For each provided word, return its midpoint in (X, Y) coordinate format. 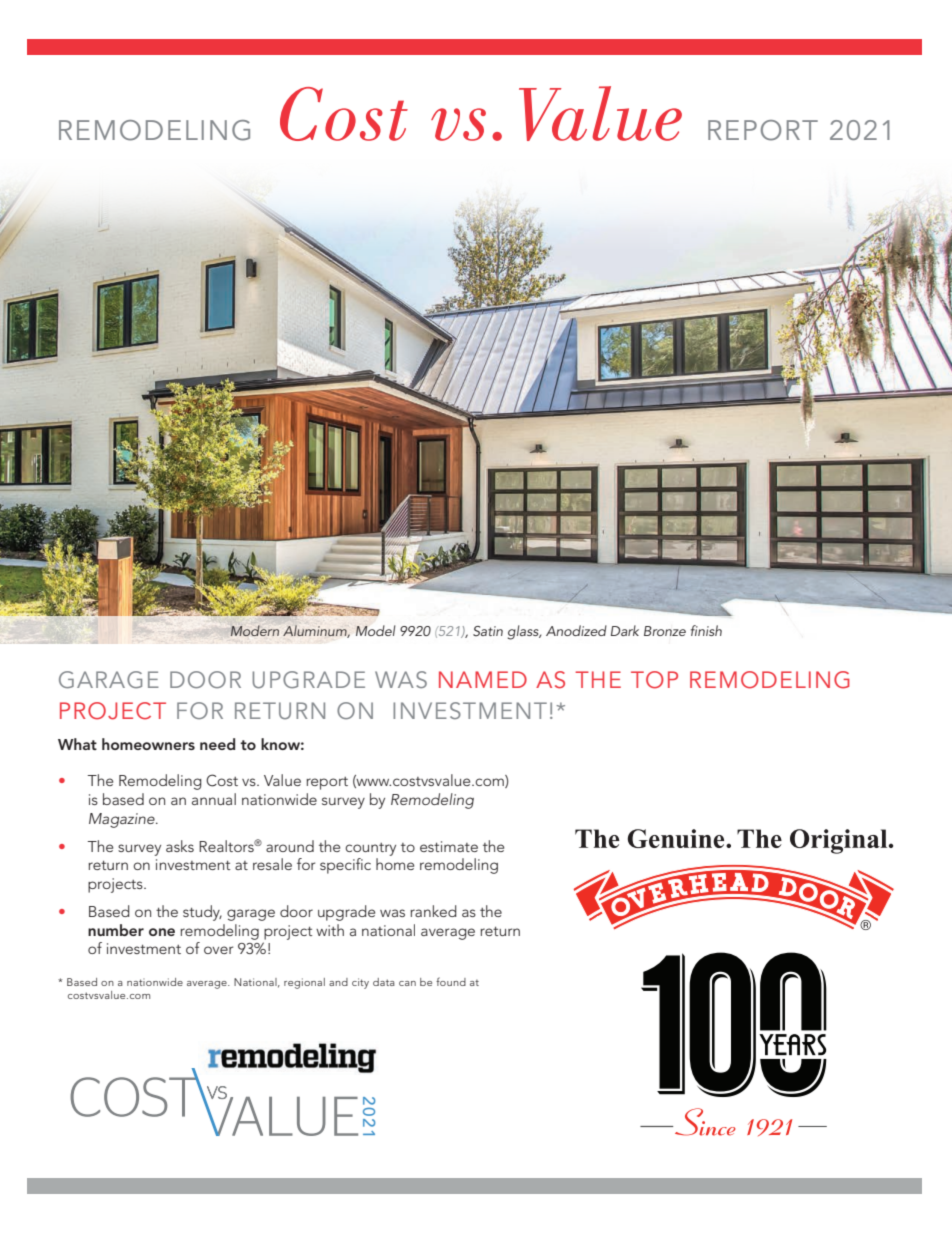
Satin (488, 631)
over (218, 950)
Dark (625, 630)
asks (180, 846)
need (217, 744)
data (384, 982)
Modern (255, 630)
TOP (654, 680)
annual (214, 799)
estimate (449, 846)
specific (345, 866)
